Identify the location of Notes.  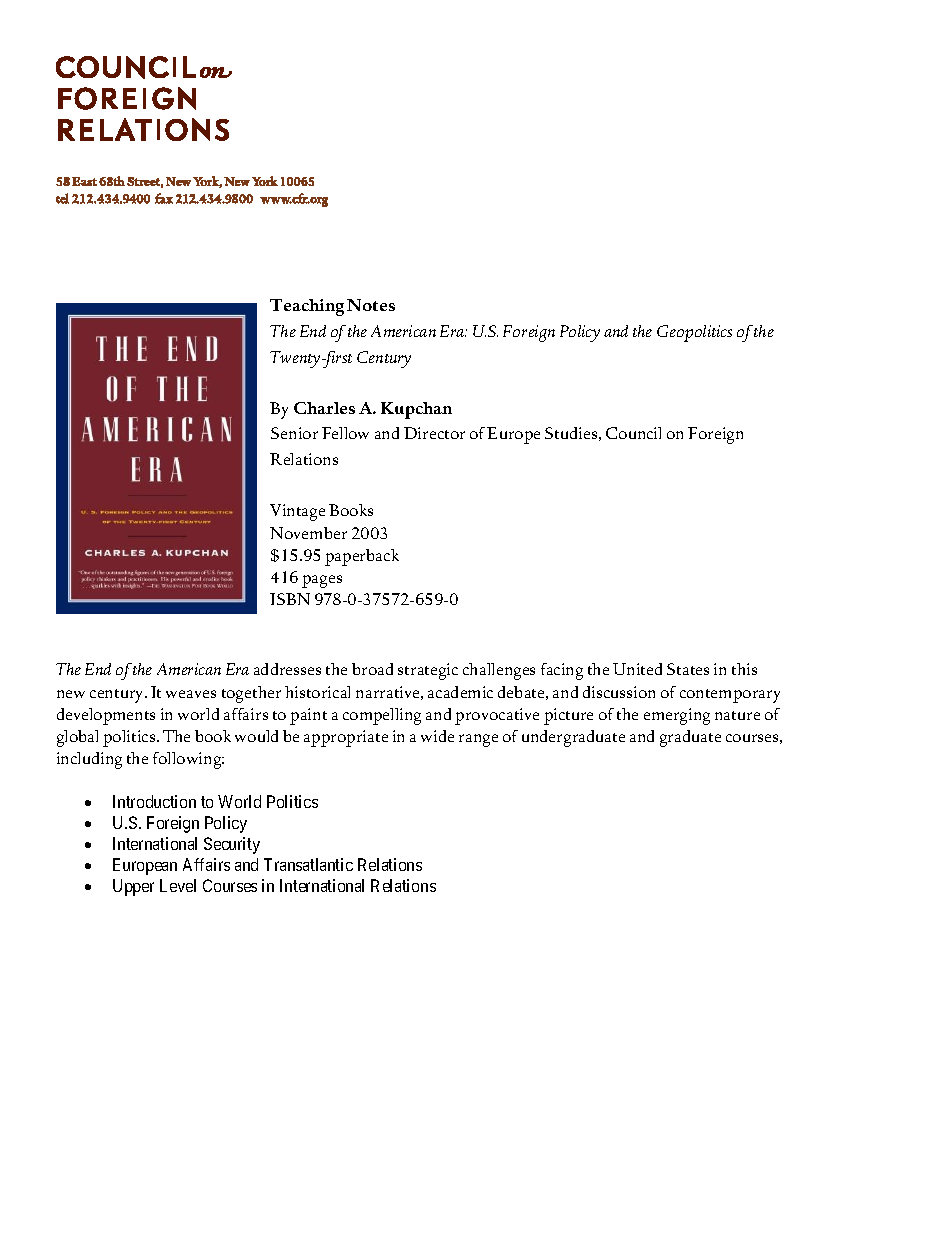
(371, 305).
